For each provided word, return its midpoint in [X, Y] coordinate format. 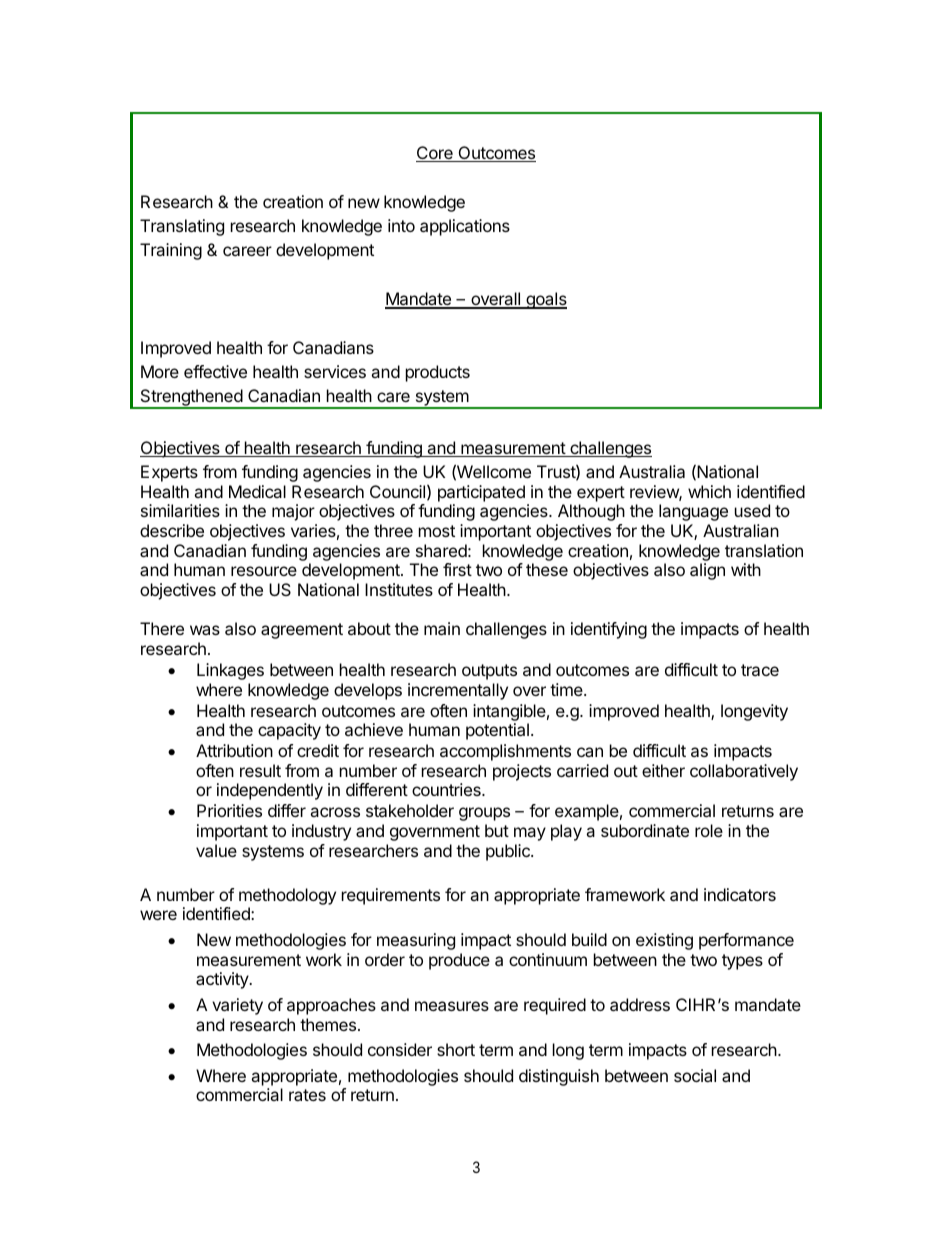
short [456, 1049]
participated [481, 493]
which [709, 491]
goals [545, 300]
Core [435, 154]
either [663, 770]
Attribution [234, 750]
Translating [182, 227]
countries [447, 789]
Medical [257, 491]
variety [237, 1006]
